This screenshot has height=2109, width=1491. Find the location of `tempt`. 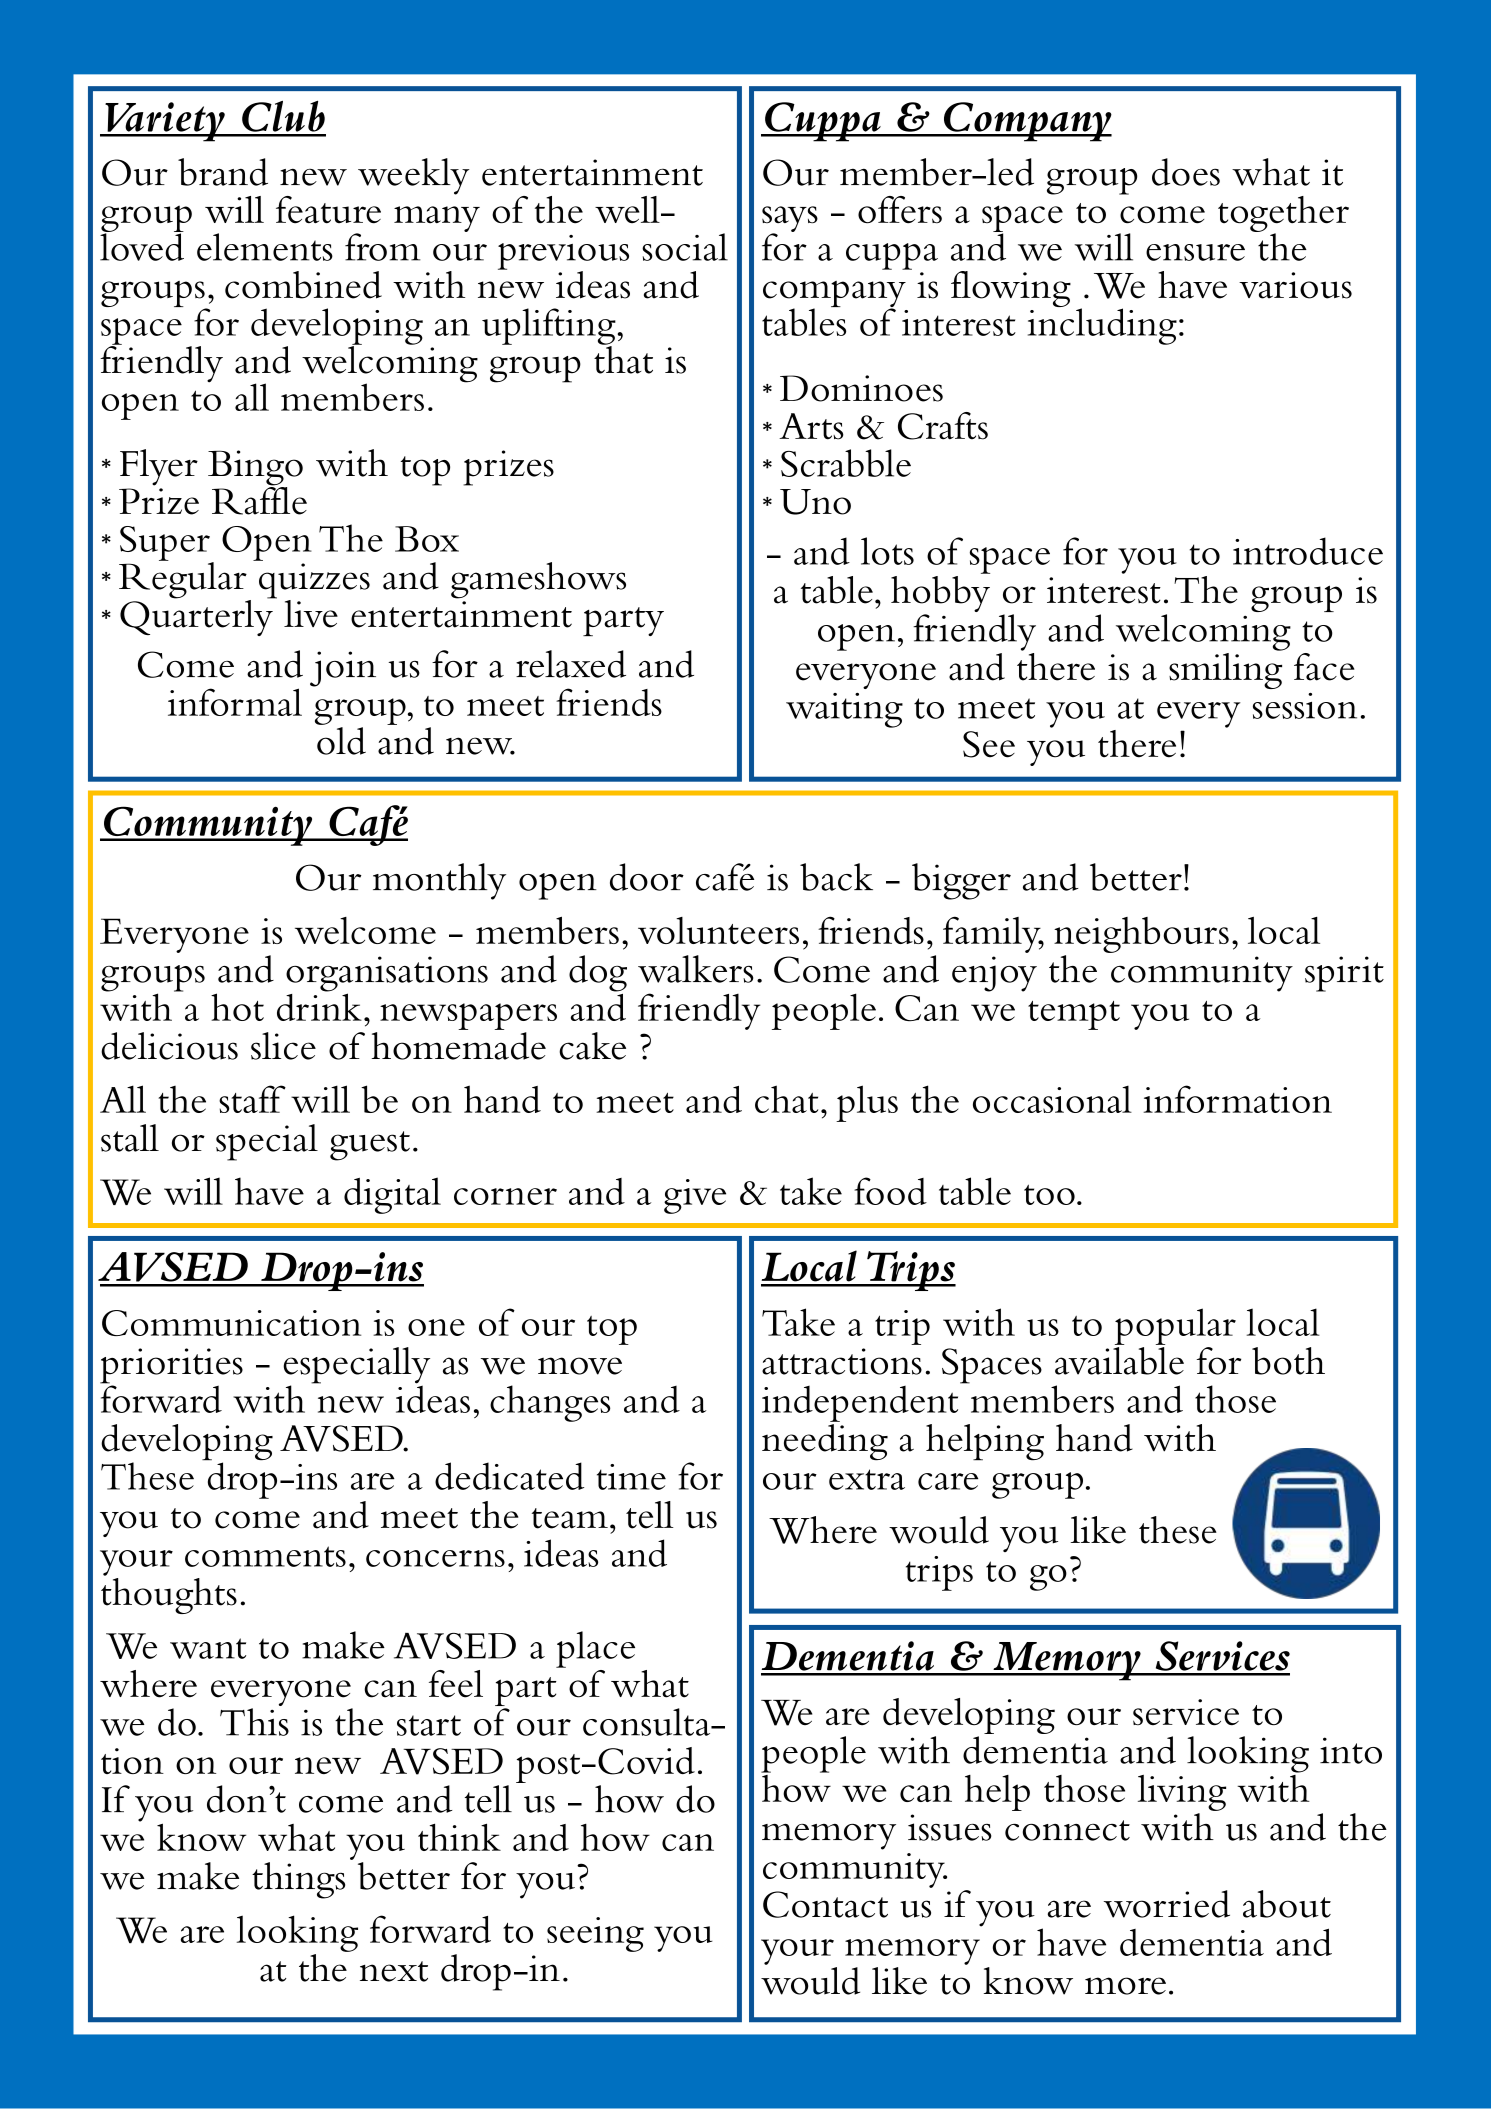

tempt is located at coordinates (1074, 1015).
